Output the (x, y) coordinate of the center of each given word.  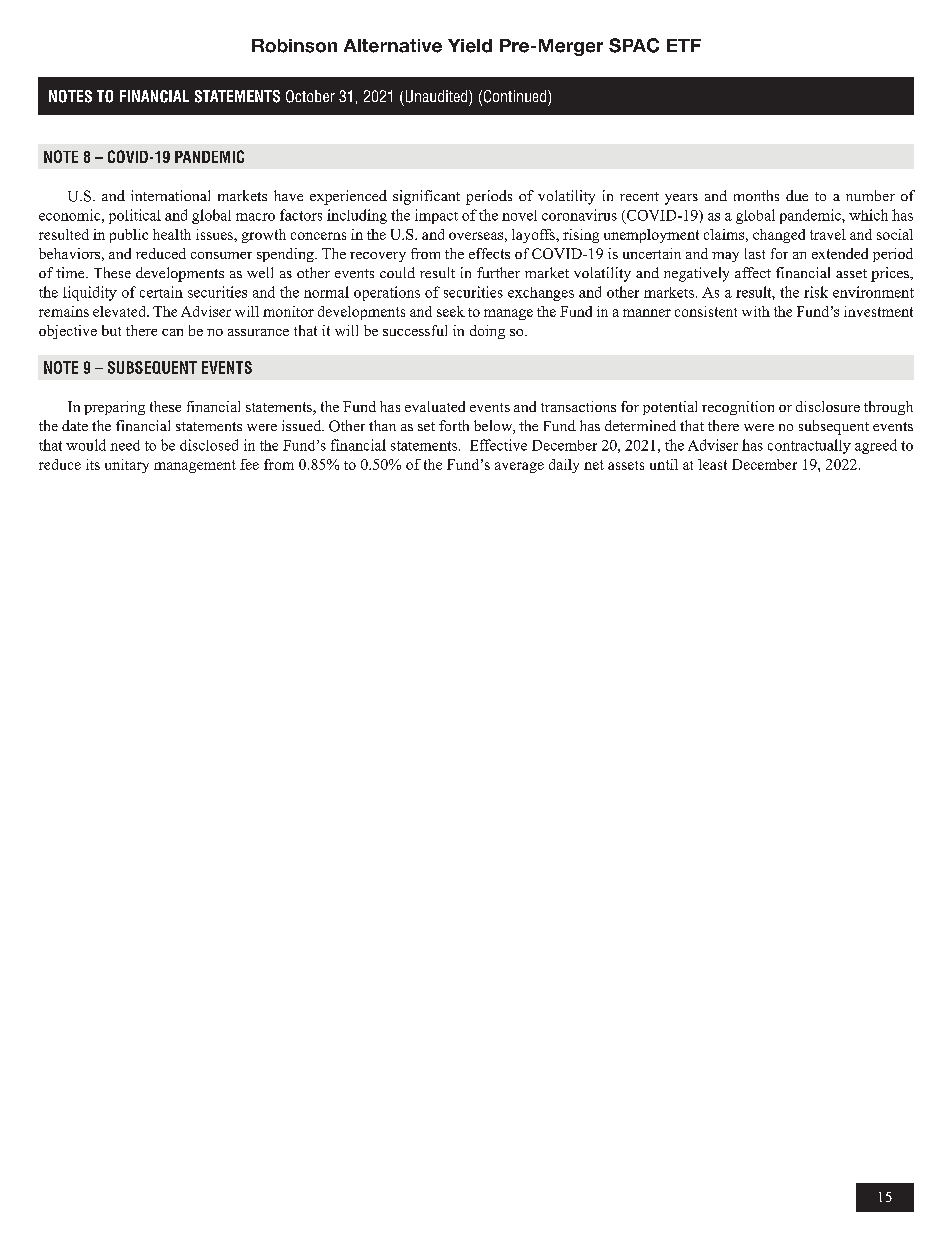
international (170, 195)
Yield (470, 46)
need (125, 445)
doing (487, 332)
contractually (809, 446)
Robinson (294, 46)
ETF (684, 45)
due (797, 195)
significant (426, 197)
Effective (498, 445)
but (111, 330)
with (756, 311)
